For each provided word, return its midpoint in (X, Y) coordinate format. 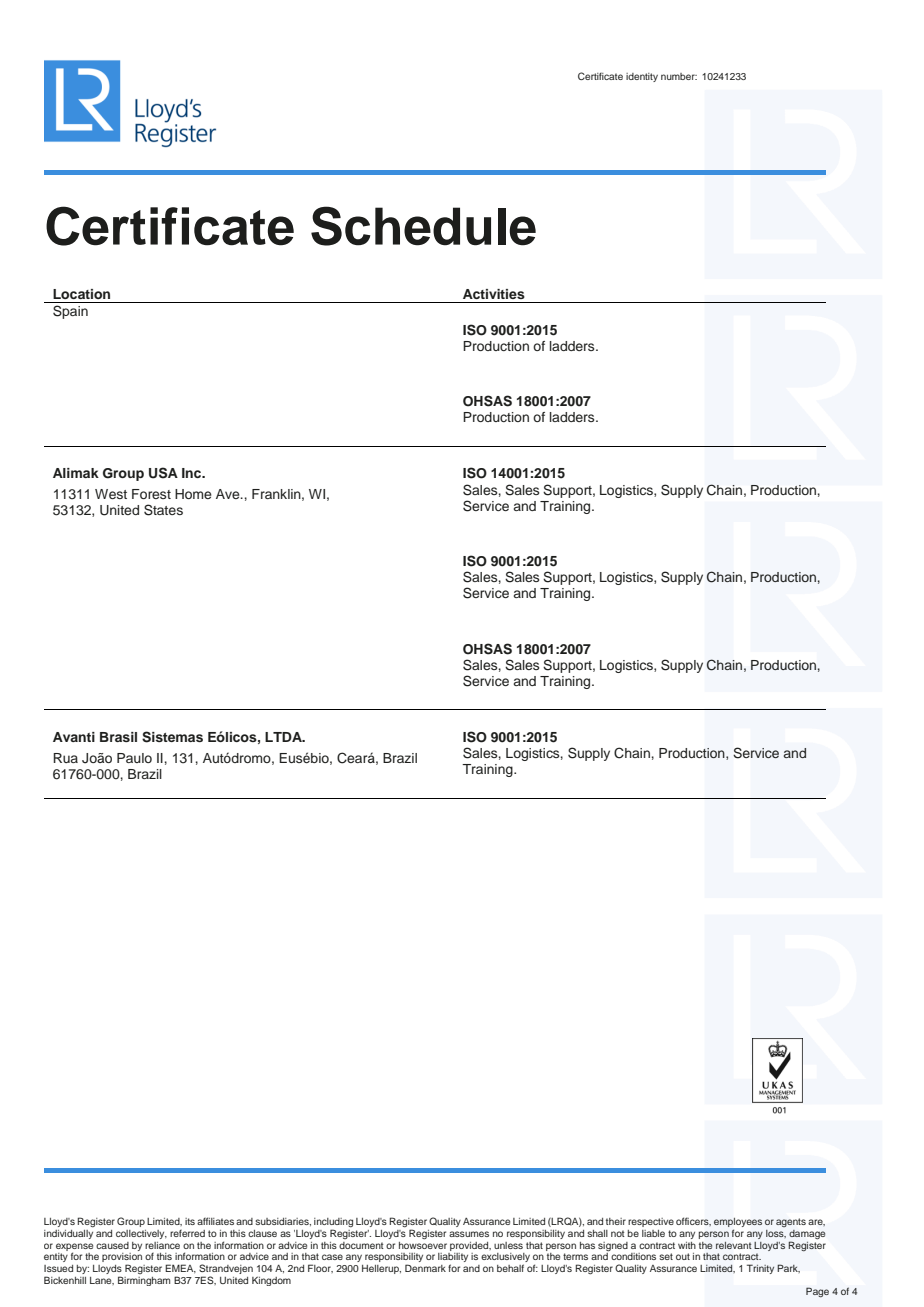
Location (81, 294)
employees (738, 1224)
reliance (162, 1245)
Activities (494, 294)
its (190, 1221)
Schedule (423, 226)
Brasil (118, 737)
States (163, 510)
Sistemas (172, 737)
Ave (229, 494)
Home (193, 494)
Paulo (134, 758)
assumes (469, 1234)
